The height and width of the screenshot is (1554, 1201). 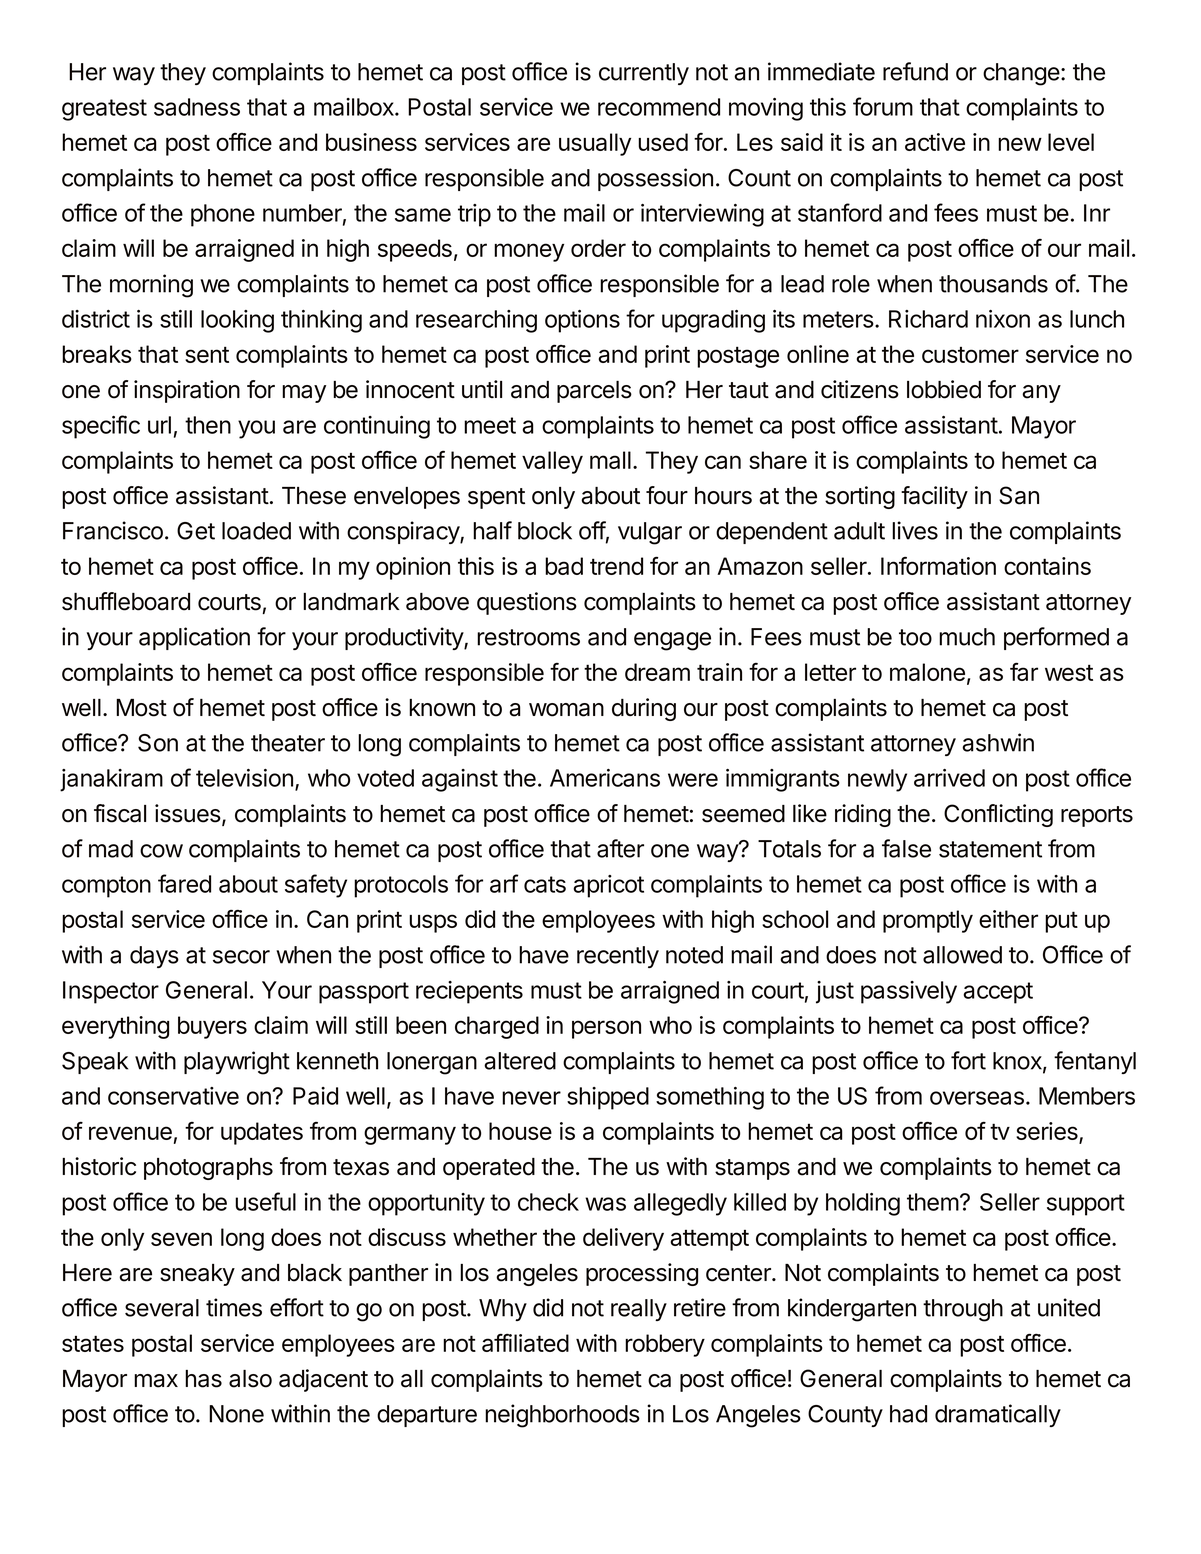 I want to click on ashwin, so click(x=998, y=742).
